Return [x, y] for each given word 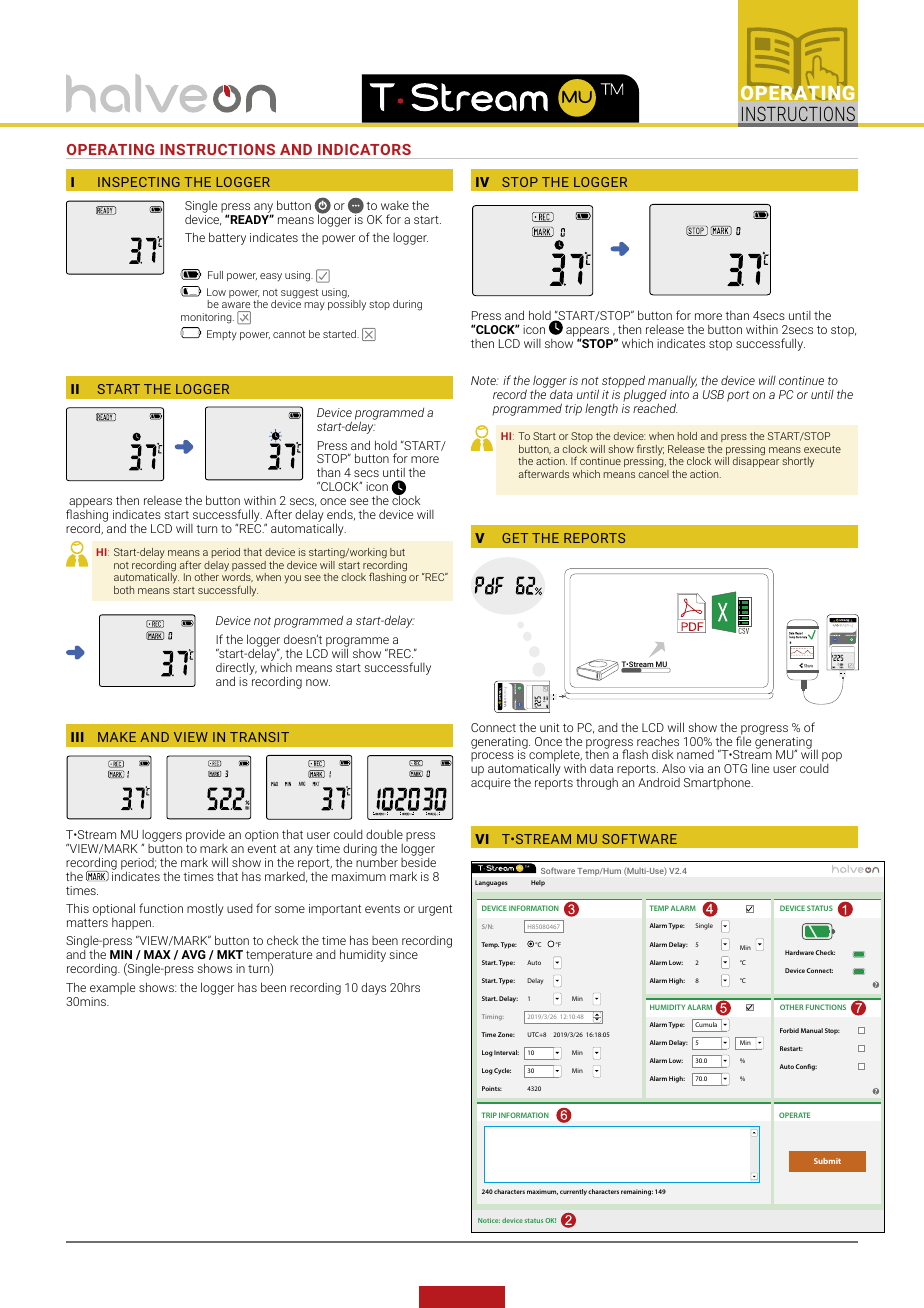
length [601, 409]
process [492, 757]
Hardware [799, 952]
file [743, 740]
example [112, 989]
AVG [193, 954]
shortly [798, 462]
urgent [435, 910]
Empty [222, 335]
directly [236, 669]
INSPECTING [139, 182]
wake [395, 205]
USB [713, 394]
